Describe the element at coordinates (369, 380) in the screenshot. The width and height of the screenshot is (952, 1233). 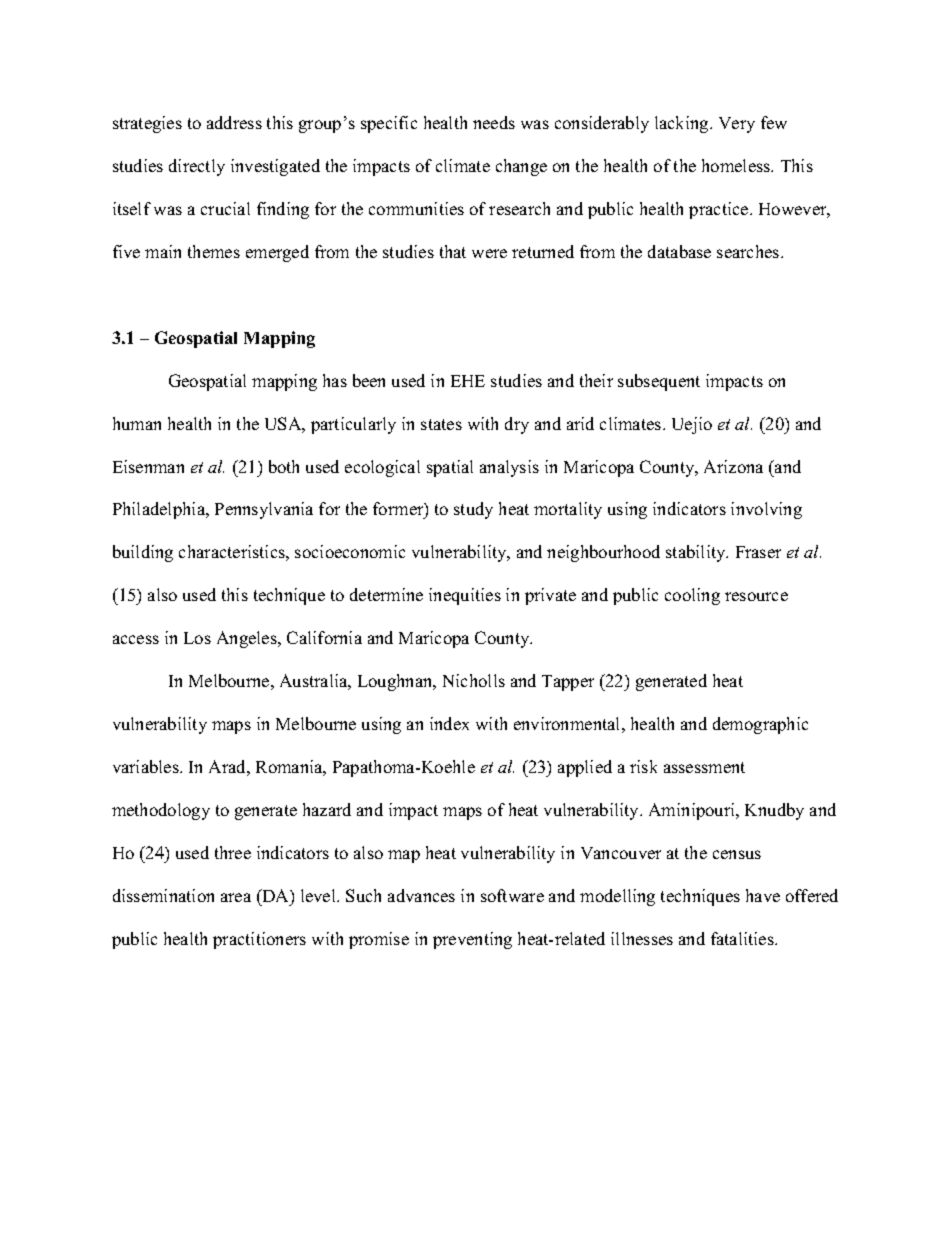
I see `been` at that location.
